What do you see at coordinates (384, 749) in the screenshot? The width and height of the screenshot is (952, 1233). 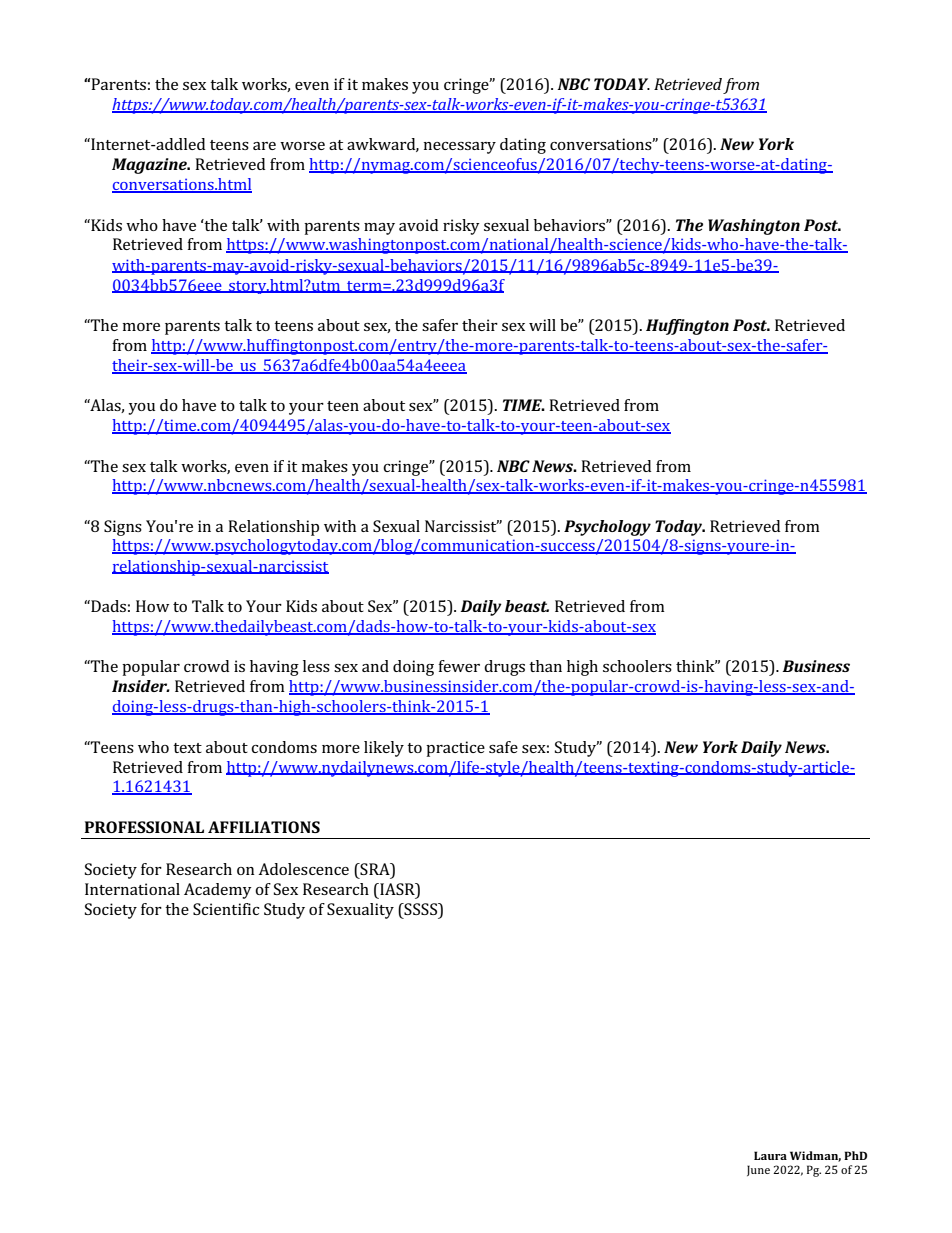 I see `likely` at bounding box center [384, 749].
